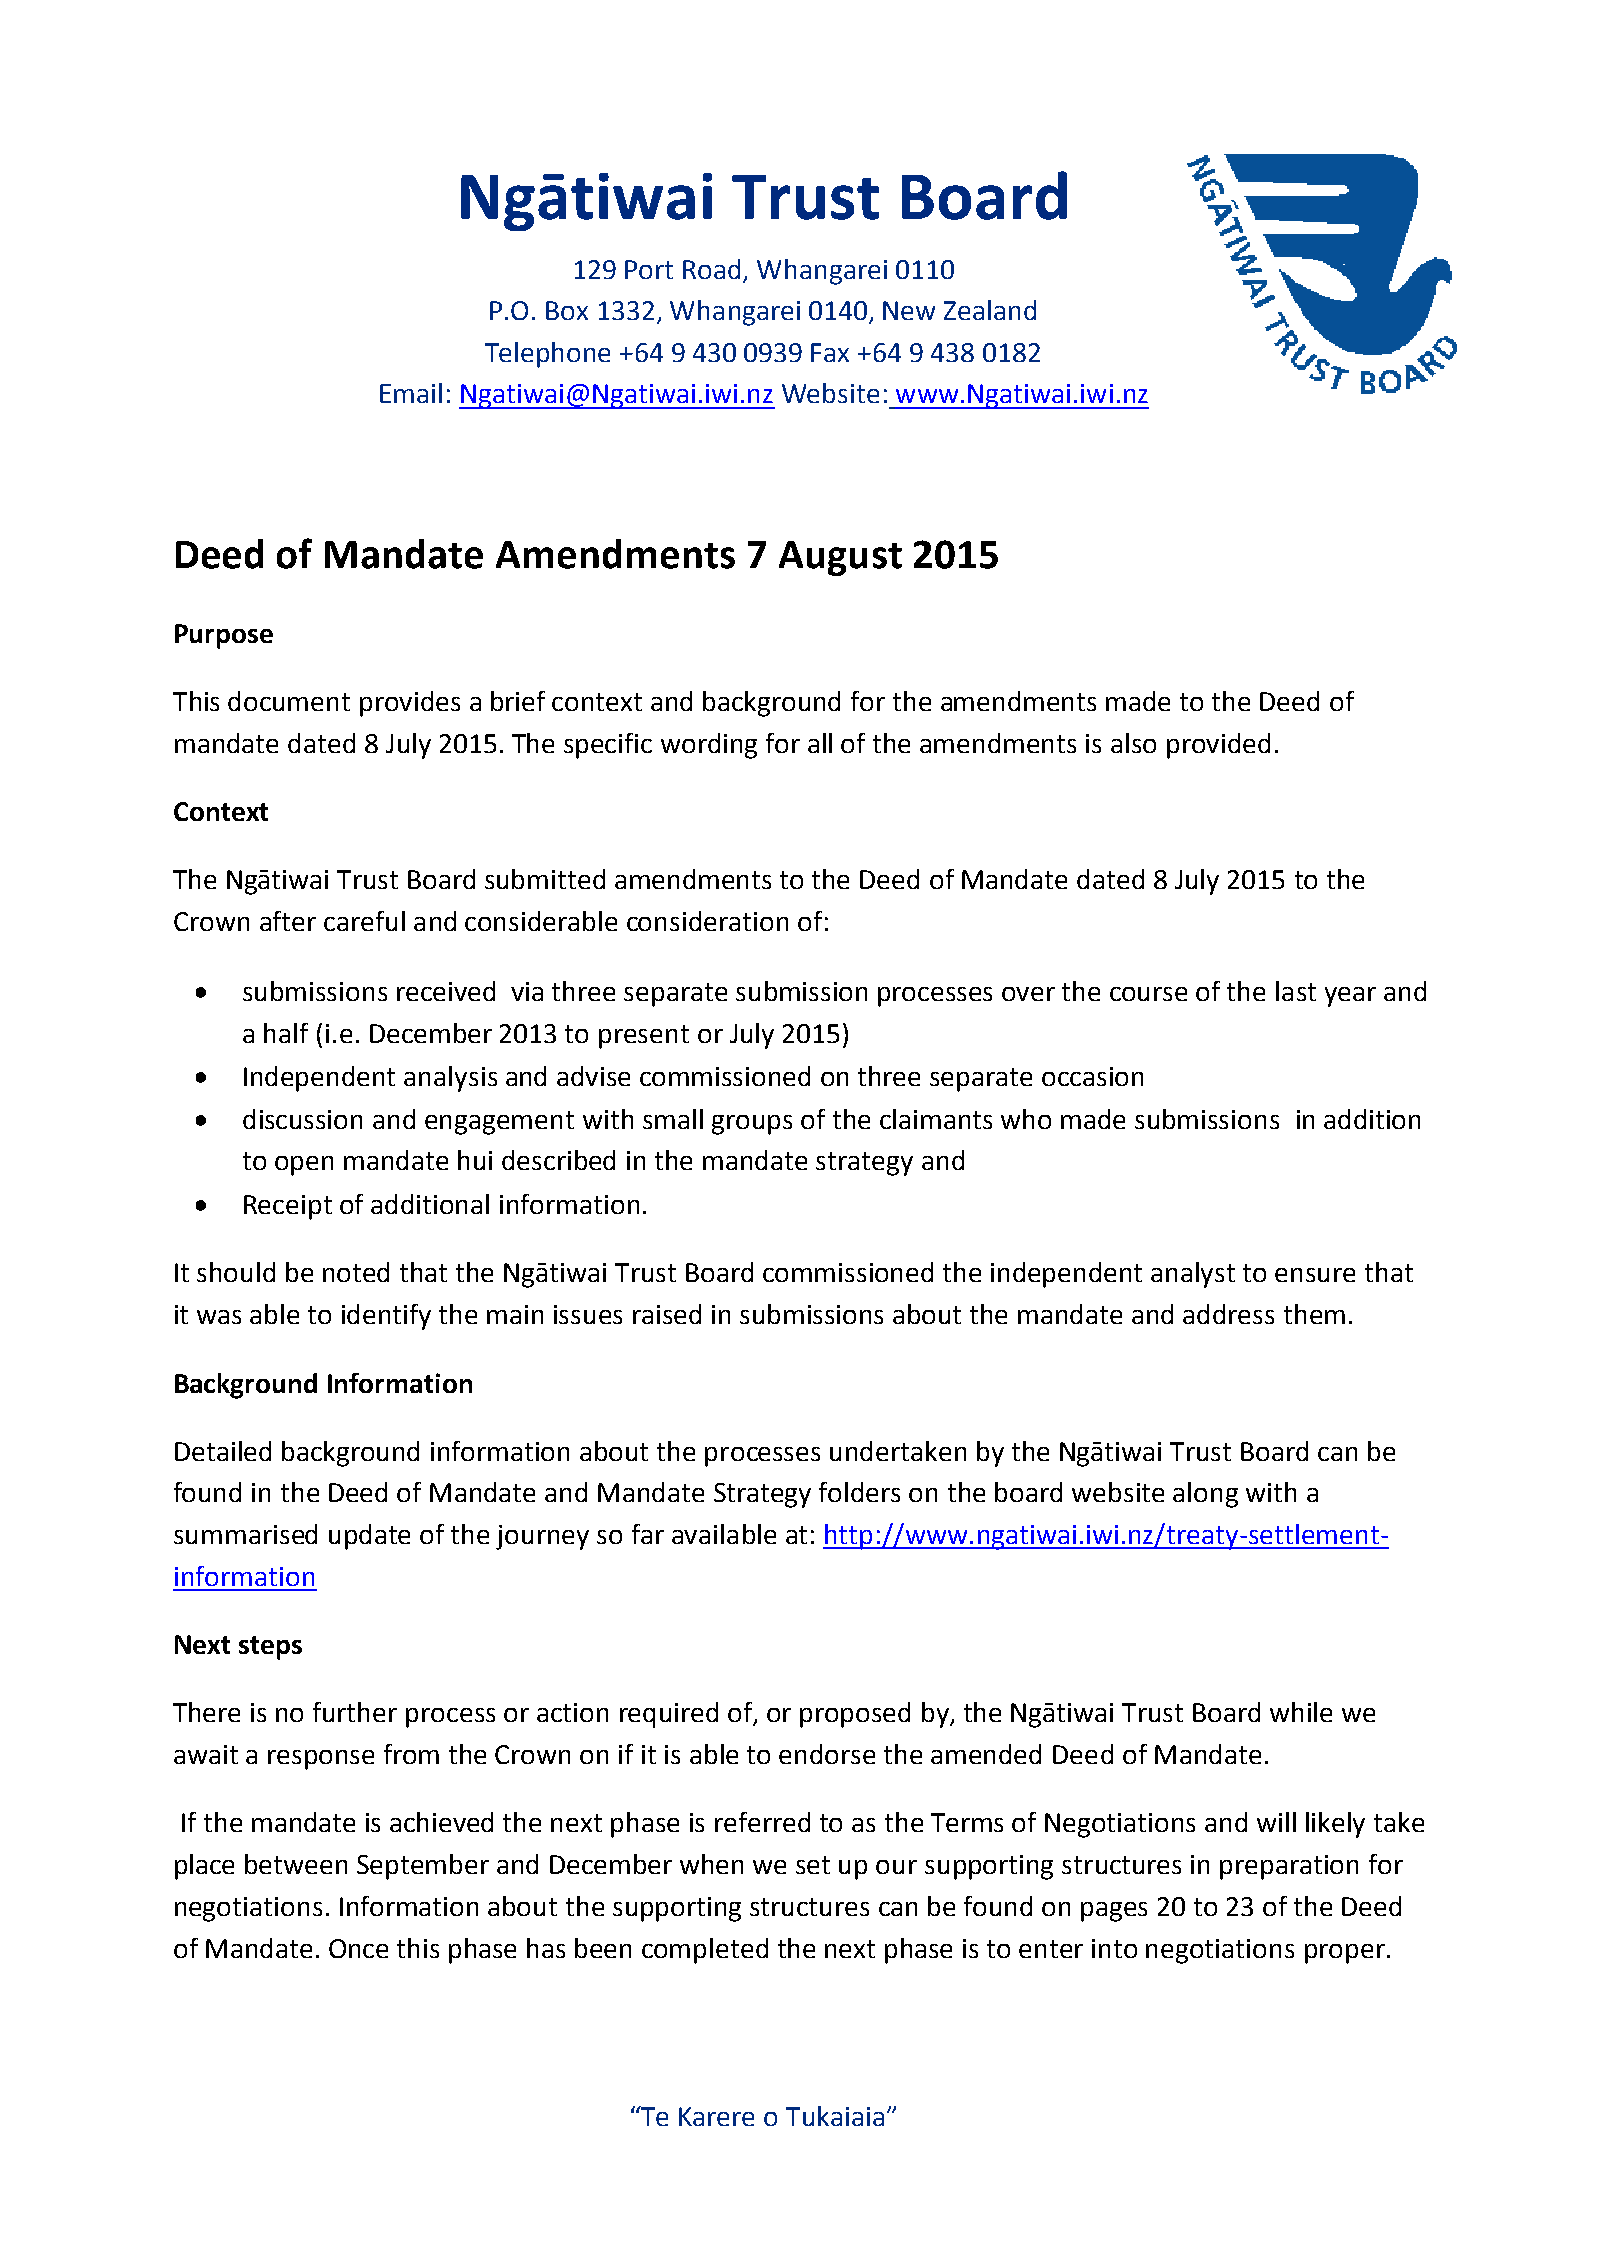 This screenshot has height=2266, width=1602. Describe the element at coordinates (990, 310) in the screenshot. I see `Zealand` at that location.
